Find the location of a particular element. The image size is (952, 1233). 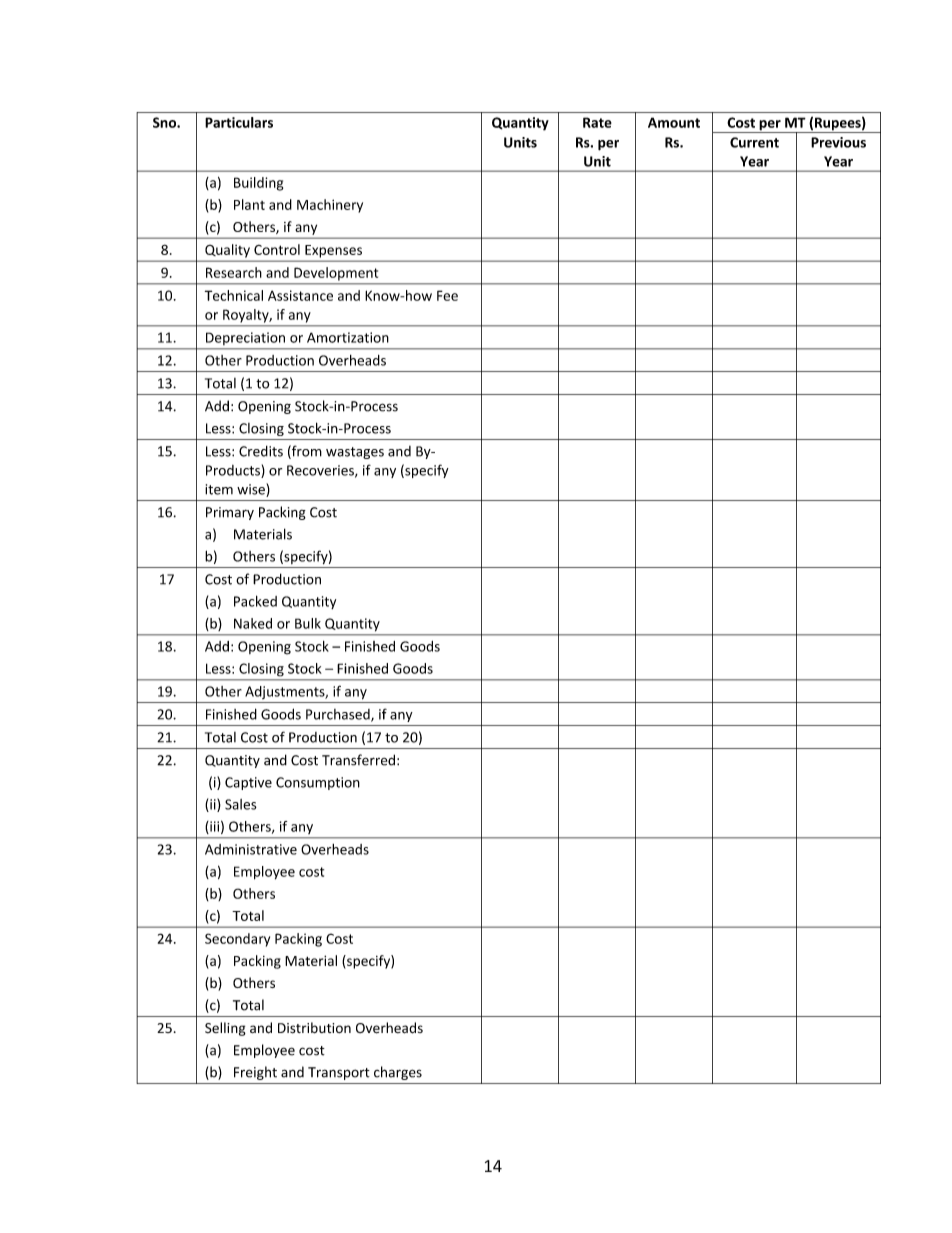

Building is located at coordinates (258, 184).
